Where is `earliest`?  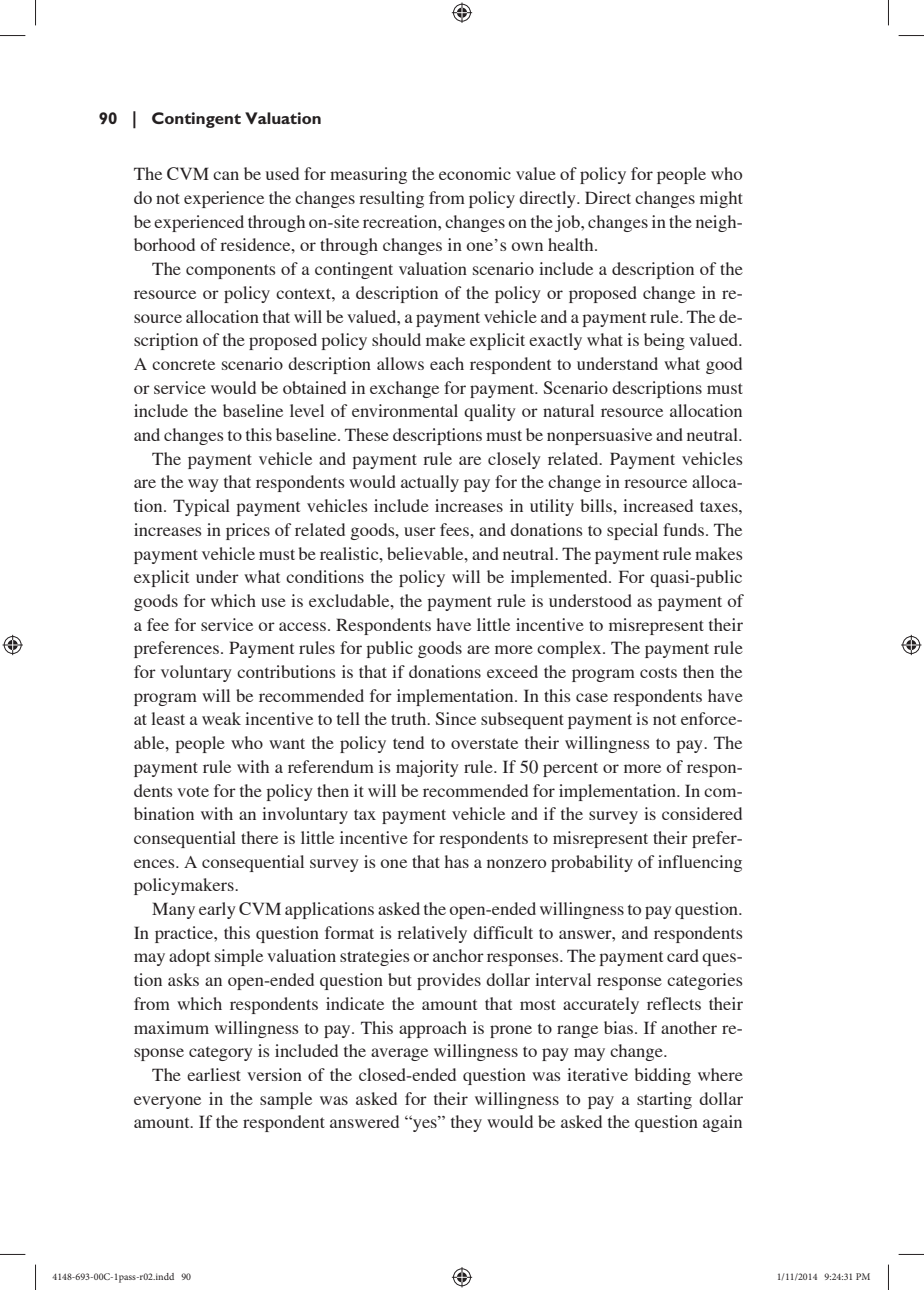 earliest is located at coordinates (214, 1074).
